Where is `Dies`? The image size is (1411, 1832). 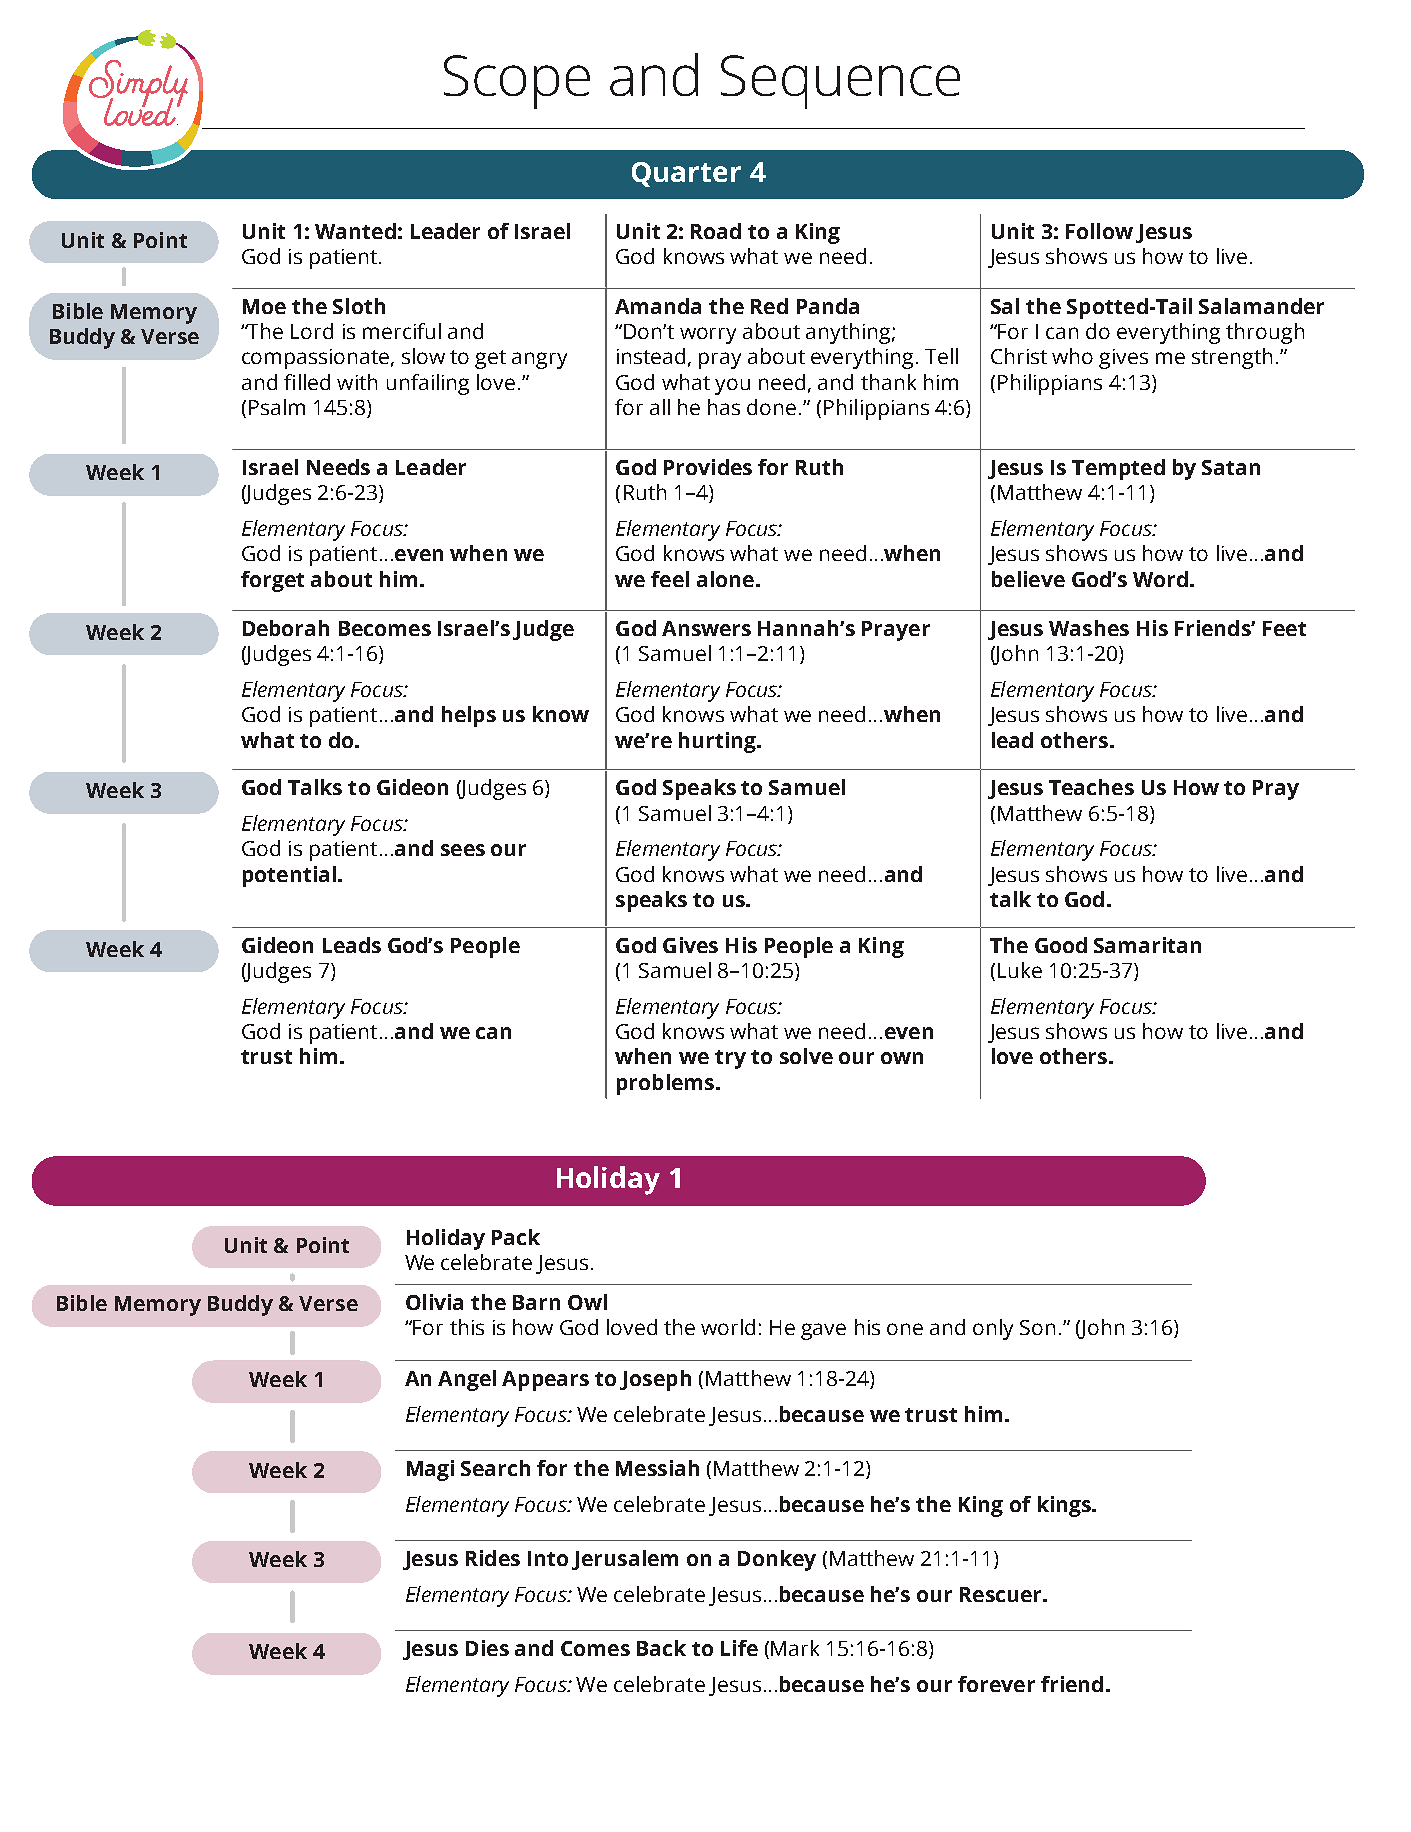 Dies is located at coordinates (487, 1648).
